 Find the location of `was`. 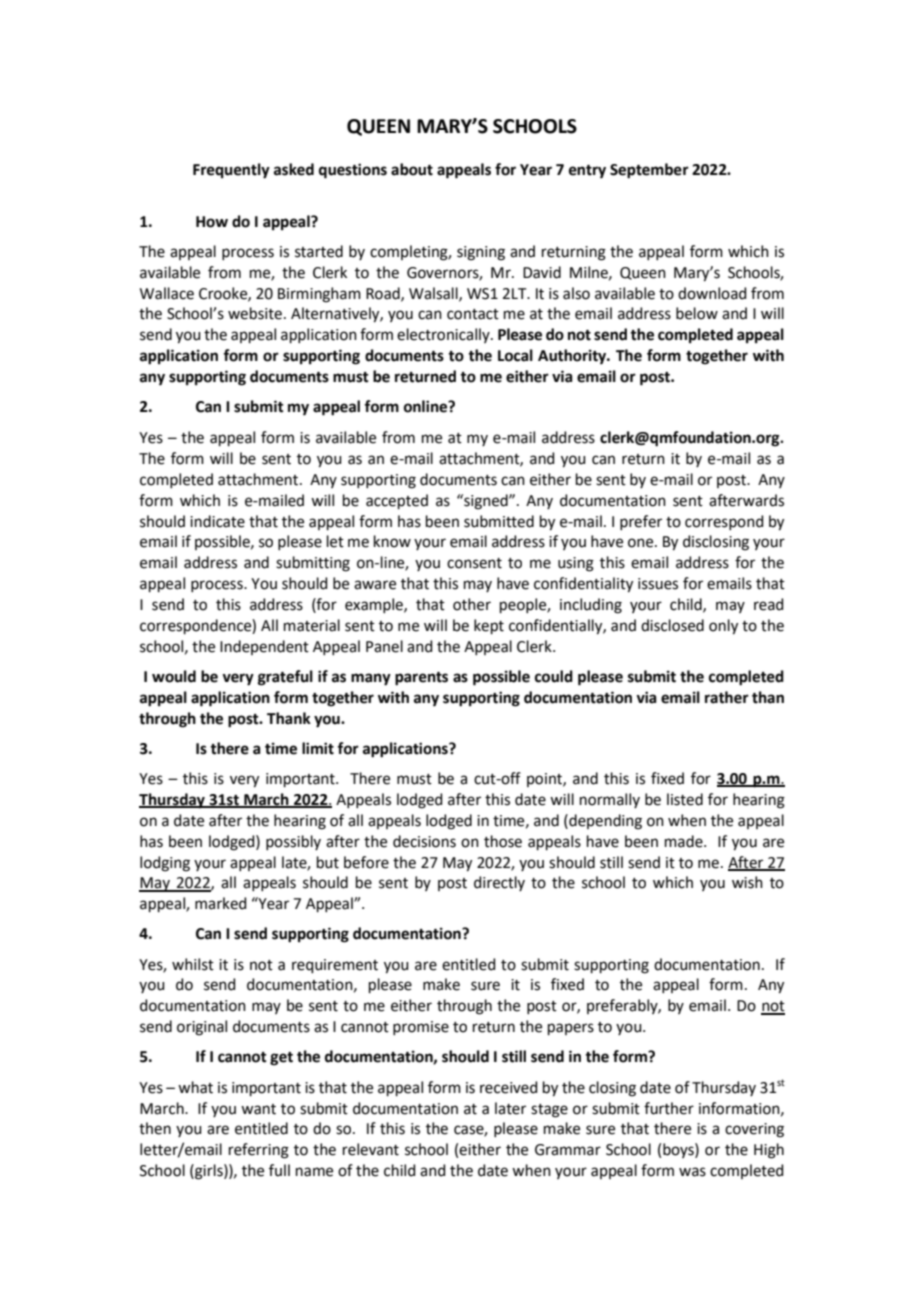

was is located at coordinates (692, 1172).
